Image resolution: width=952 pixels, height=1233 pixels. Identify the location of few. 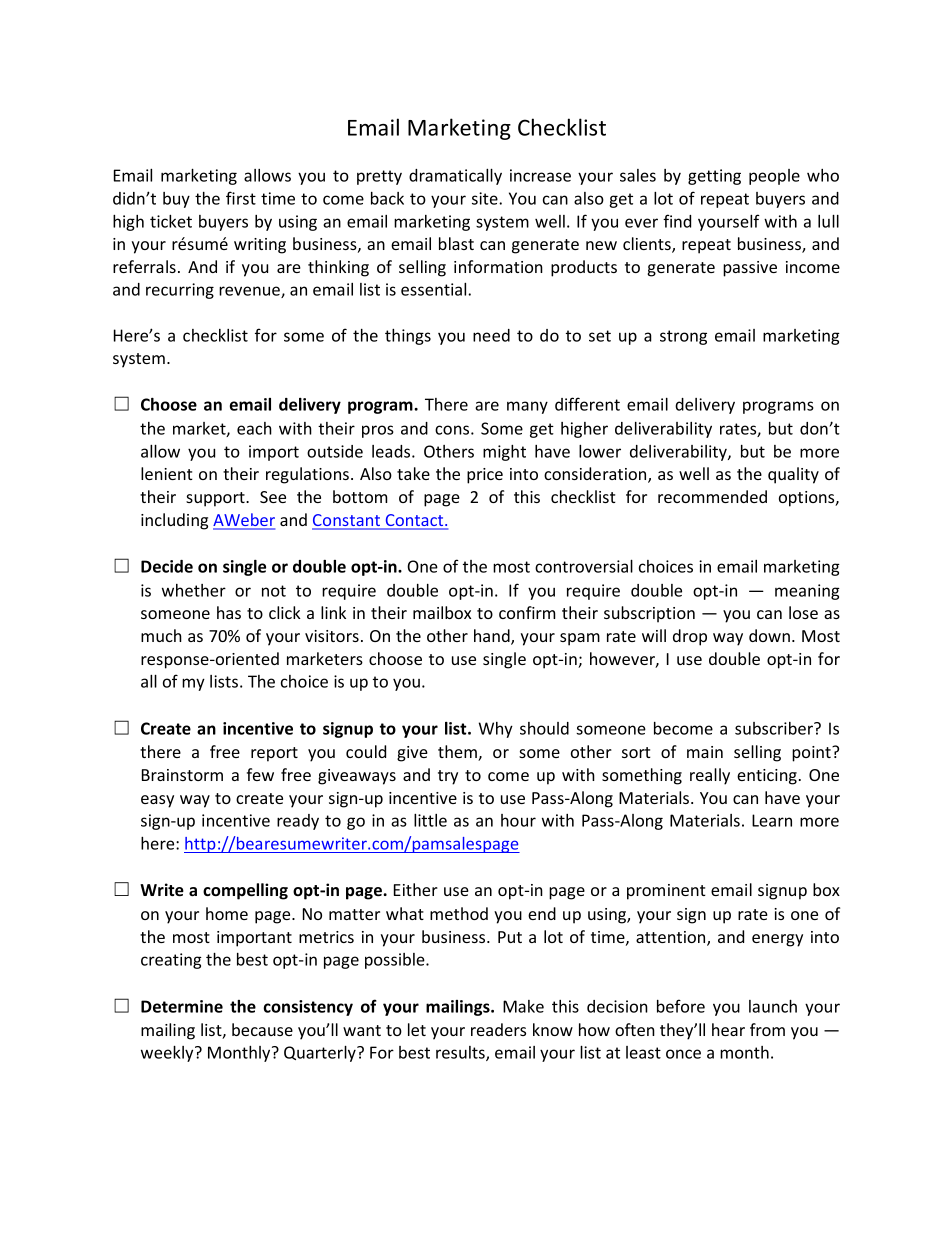
(260, 774).
